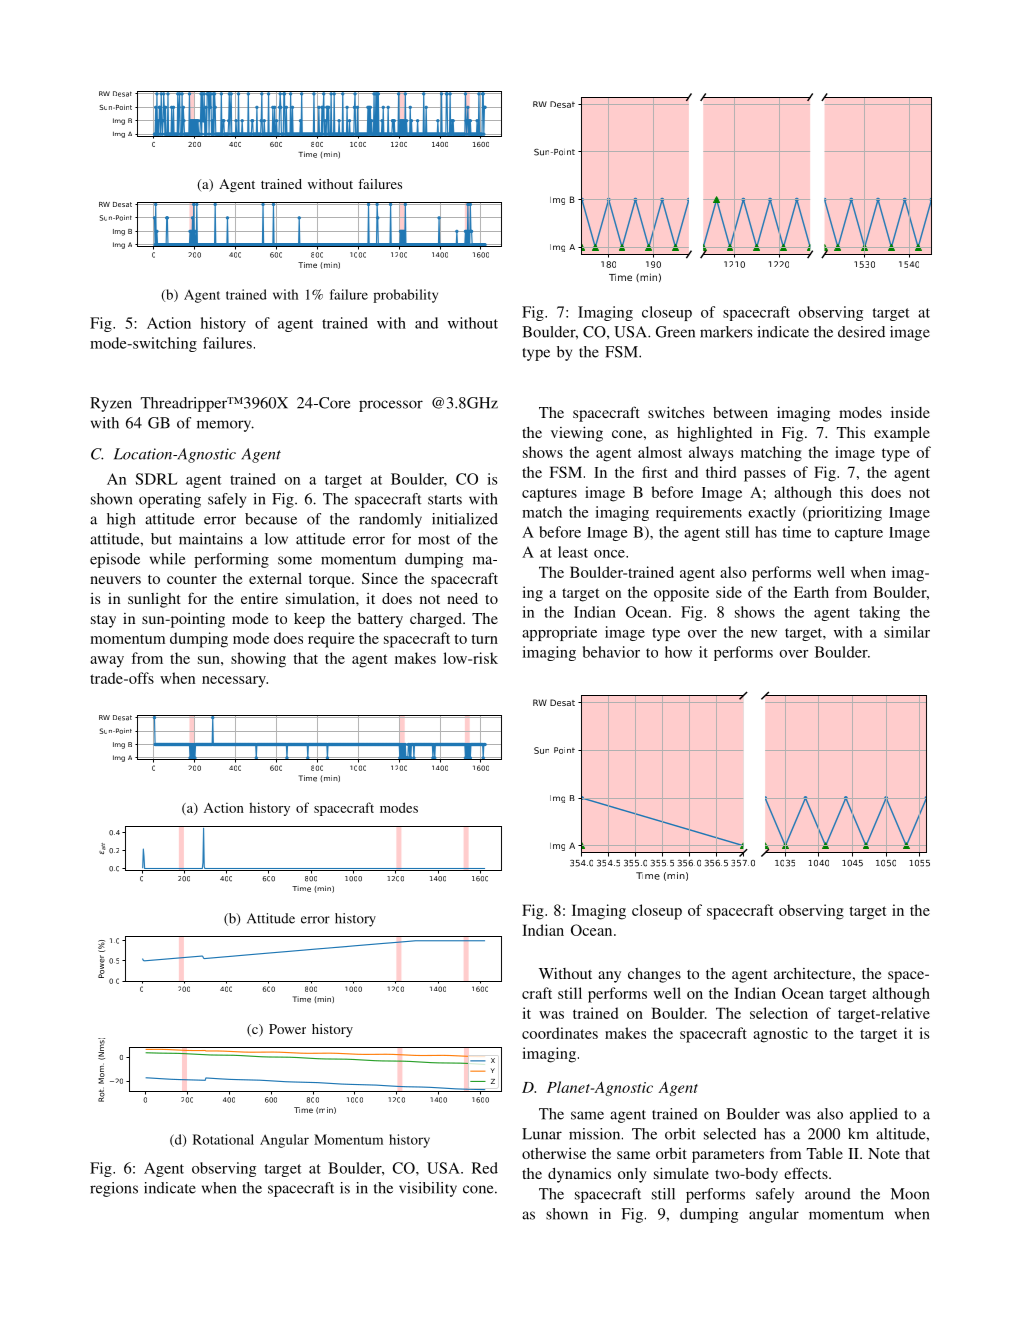  What do you see at coordinates (405, 296) in the image?
I see `probability` at bounding box center [405, 296].
